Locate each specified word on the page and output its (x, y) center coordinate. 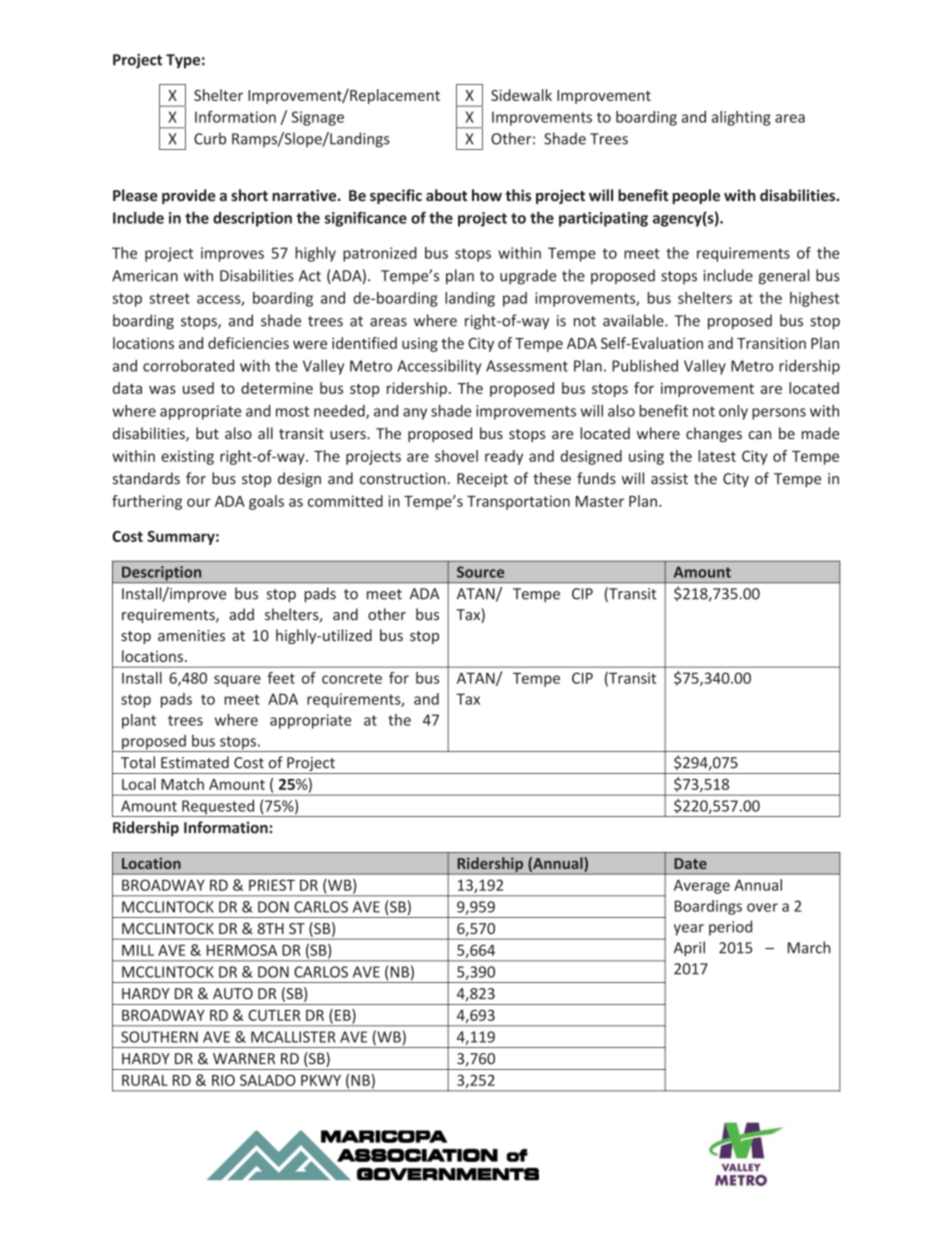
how (487, 195)
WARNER (244, 1058)
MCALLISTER (293, 1037)
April (689, 949)
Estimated (195, 762)
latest (717, 456)
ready (504, 457)
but (207, 433)
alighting (741, 118)
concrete (352, 678)
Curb (210, 138)
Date (690, 863)
